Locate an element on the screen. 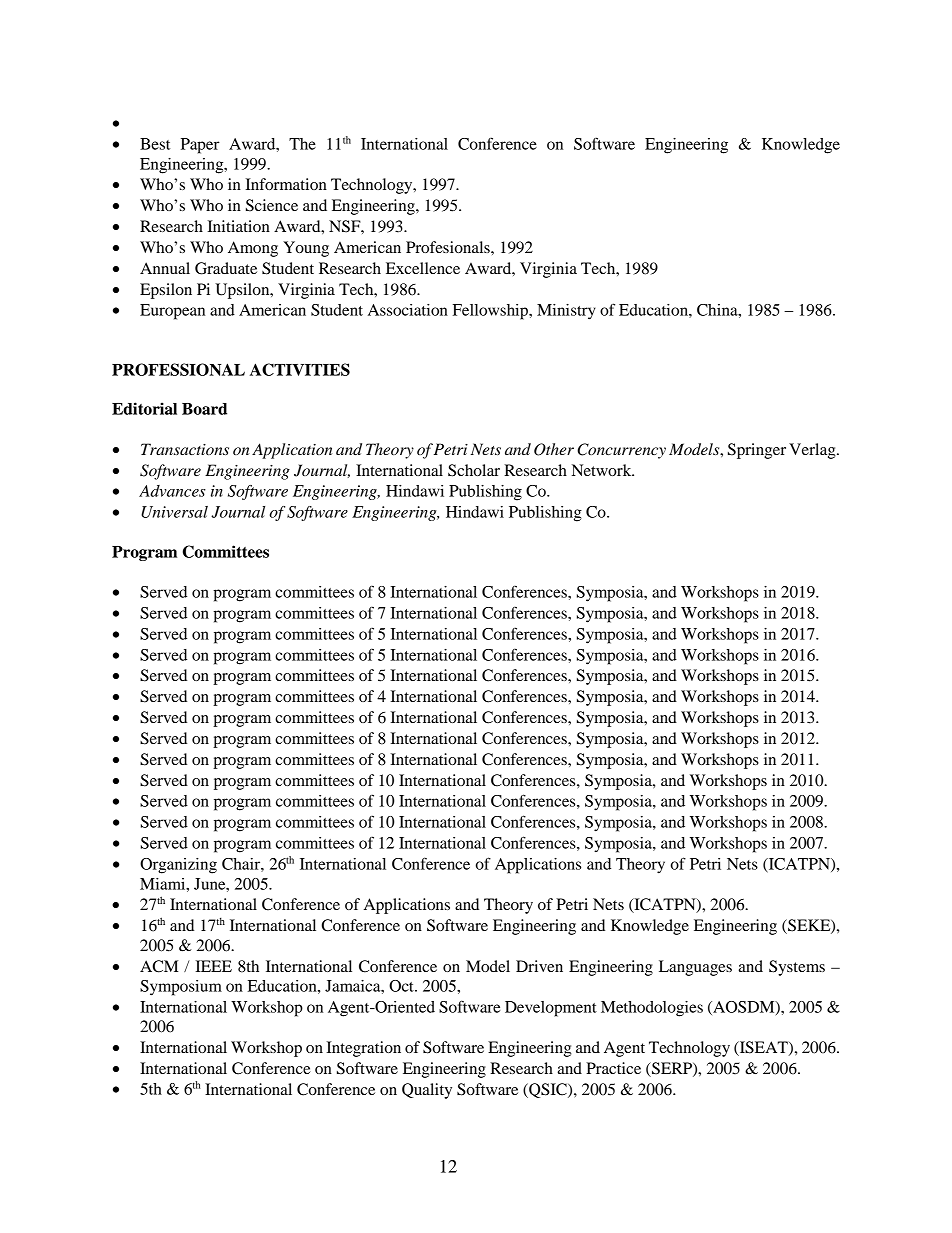  Paper is located at coordinates (200, 146).
